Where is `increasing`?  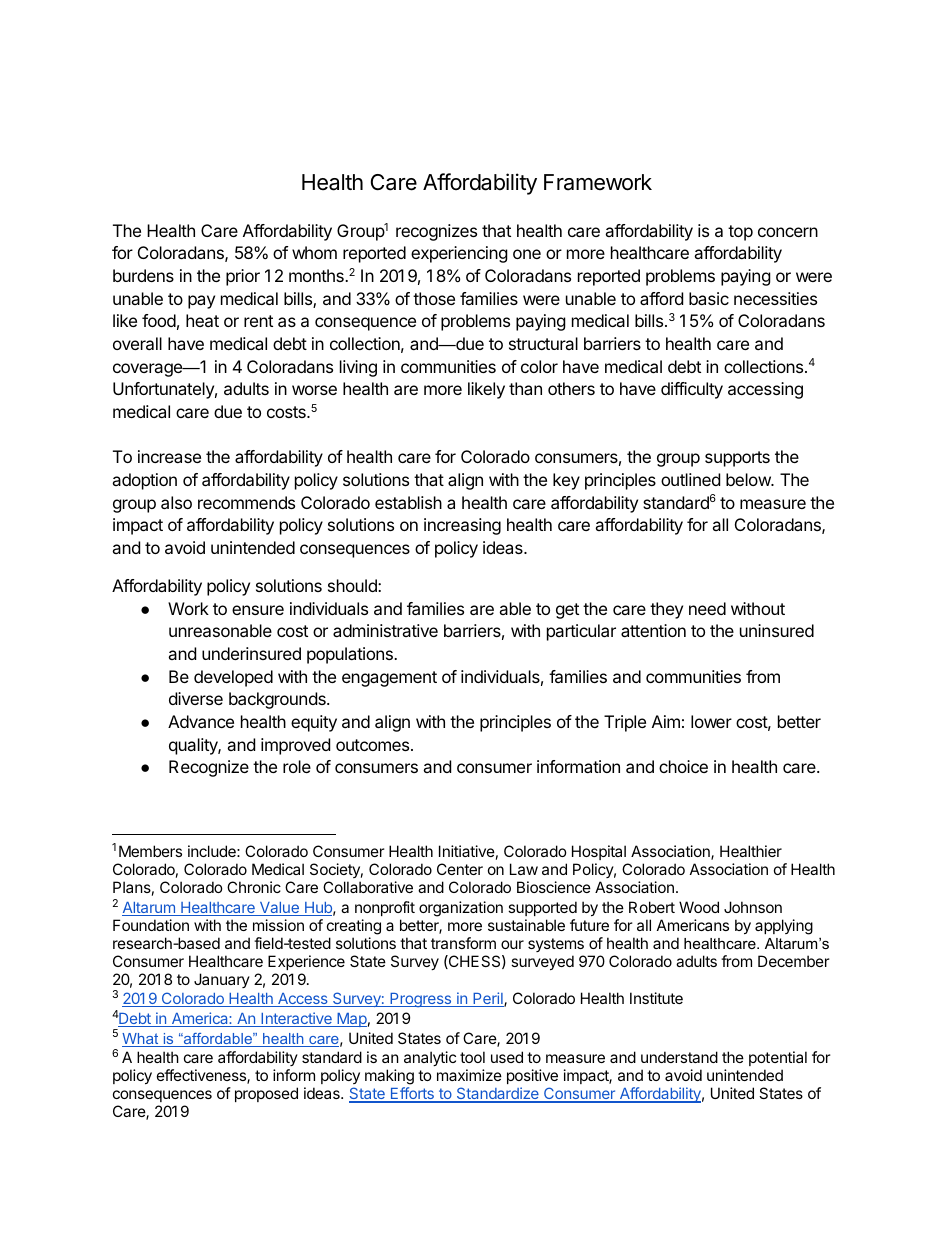
increasing is located at coordinates (462, 526).
